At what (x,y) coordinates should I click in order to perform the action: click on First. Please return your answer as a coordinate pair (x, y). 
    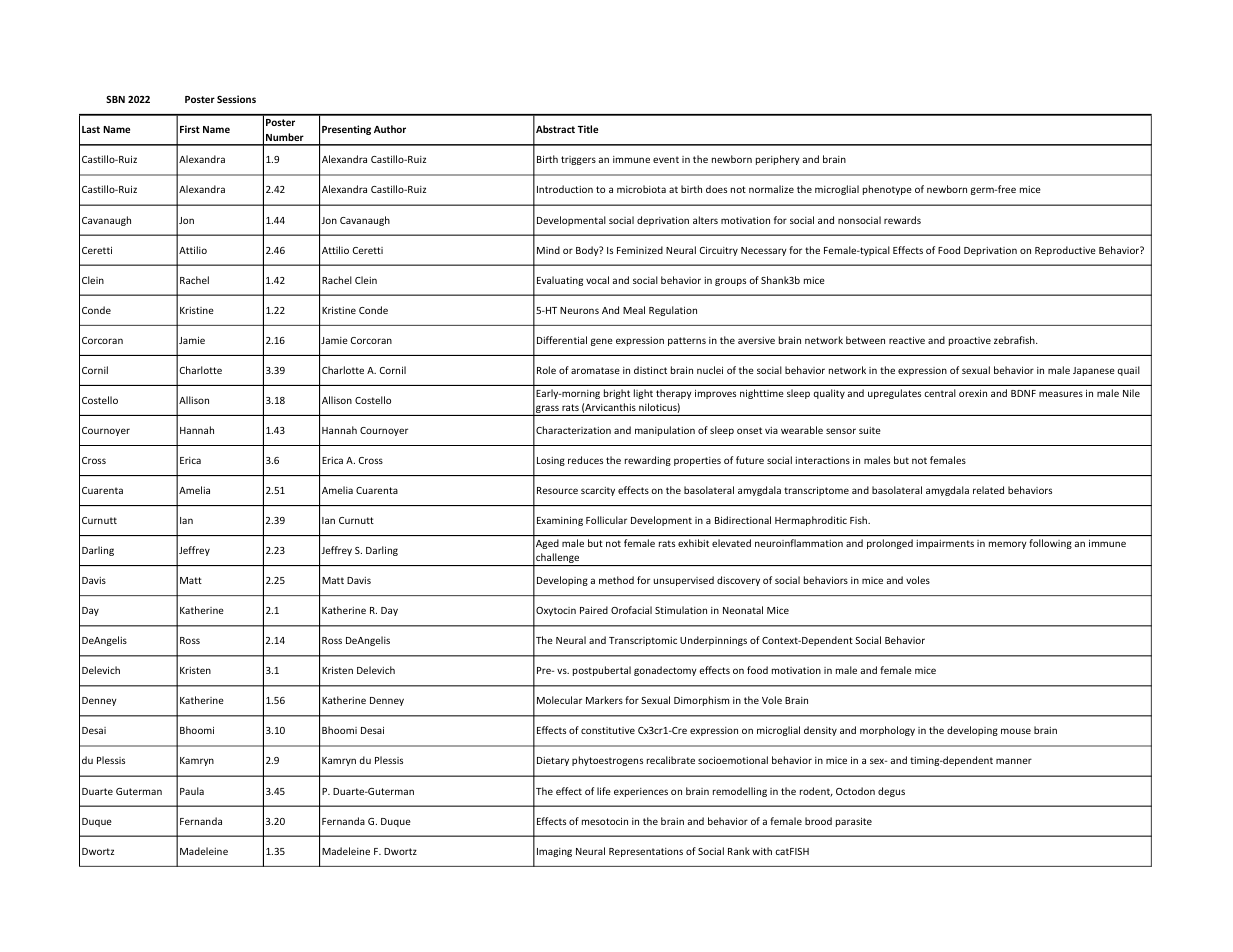
    Looking at the image, I should click on (190, 129).
